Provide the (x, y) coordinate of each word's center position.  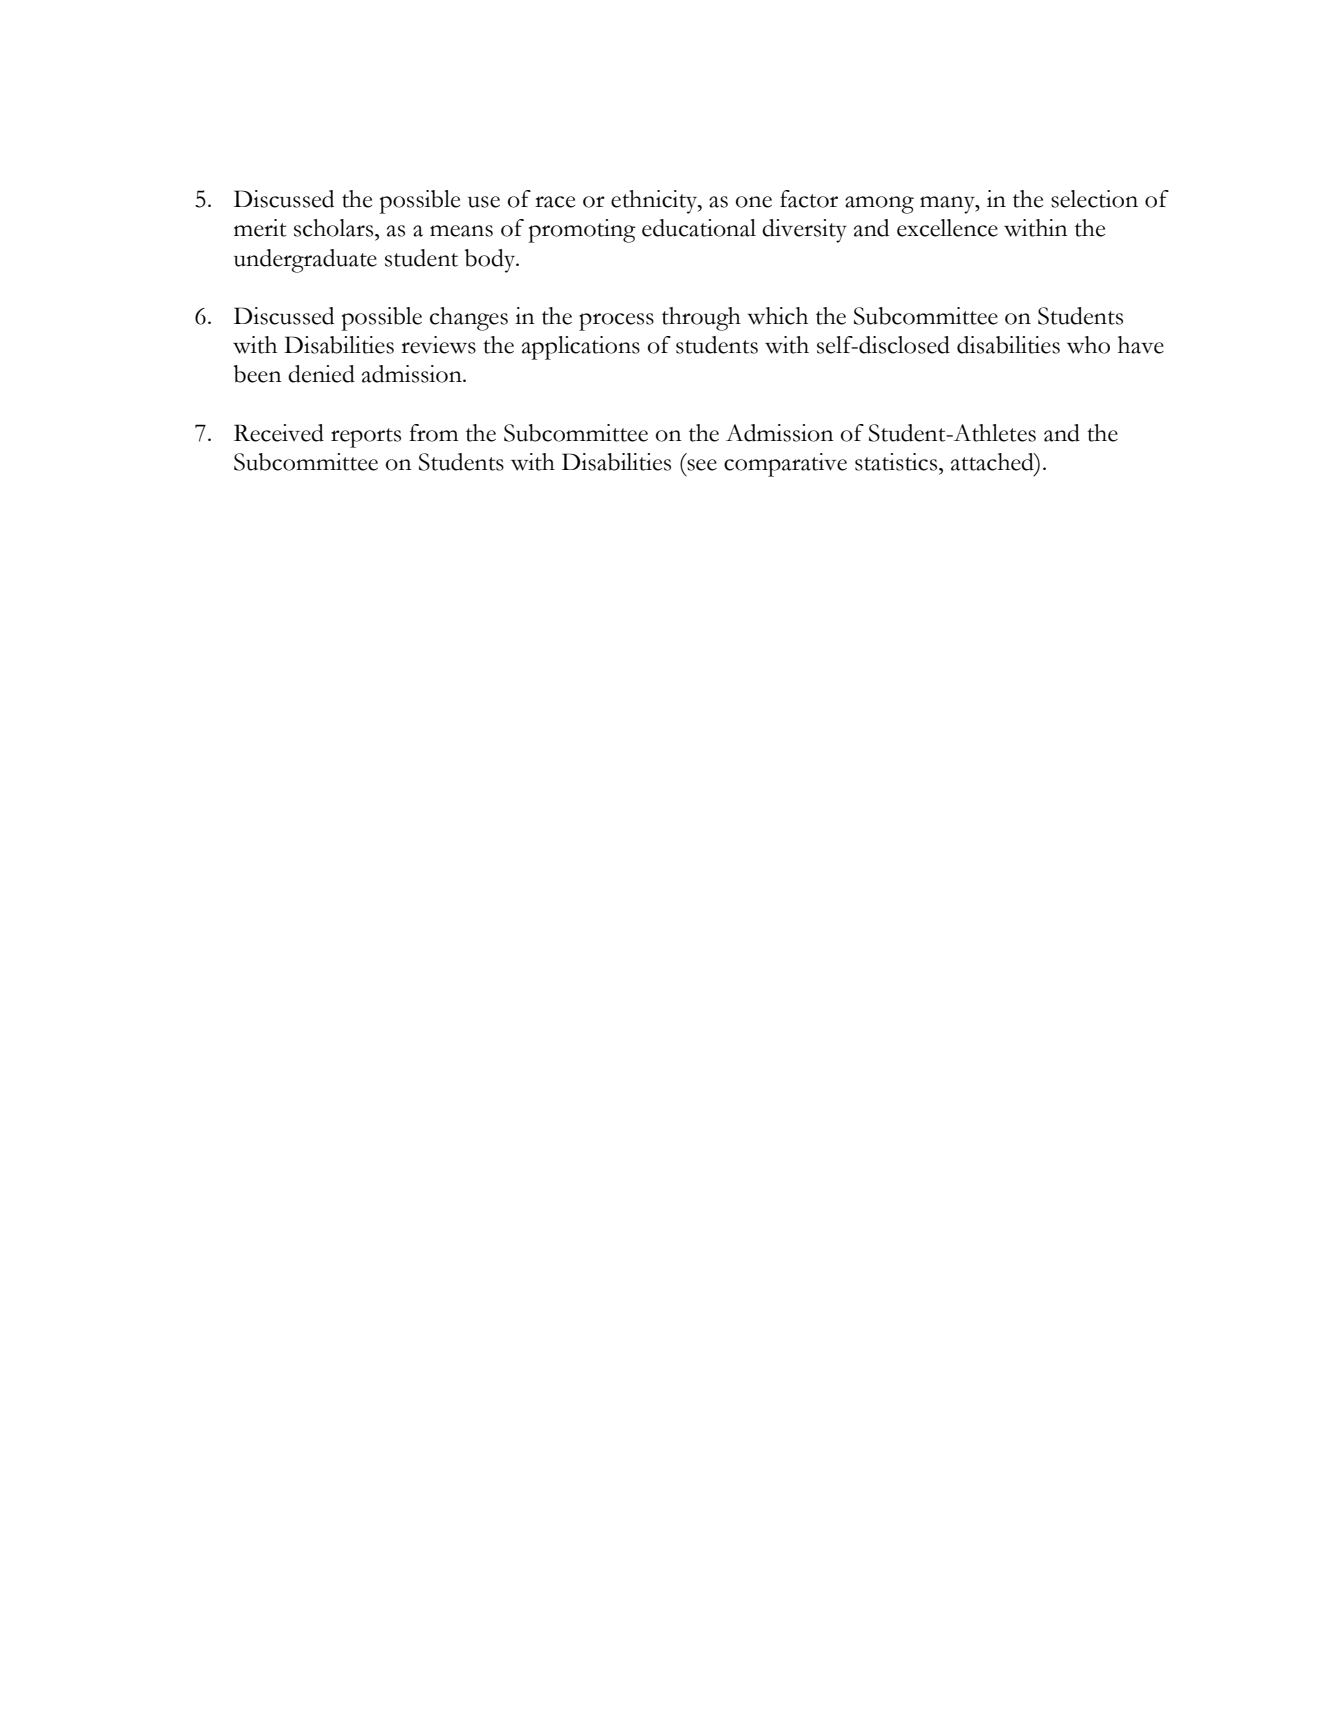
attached (993, 462)
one (754, 202)
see (702, 465)
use (484, 202)
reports (366, 438)
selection (1094, 199)
